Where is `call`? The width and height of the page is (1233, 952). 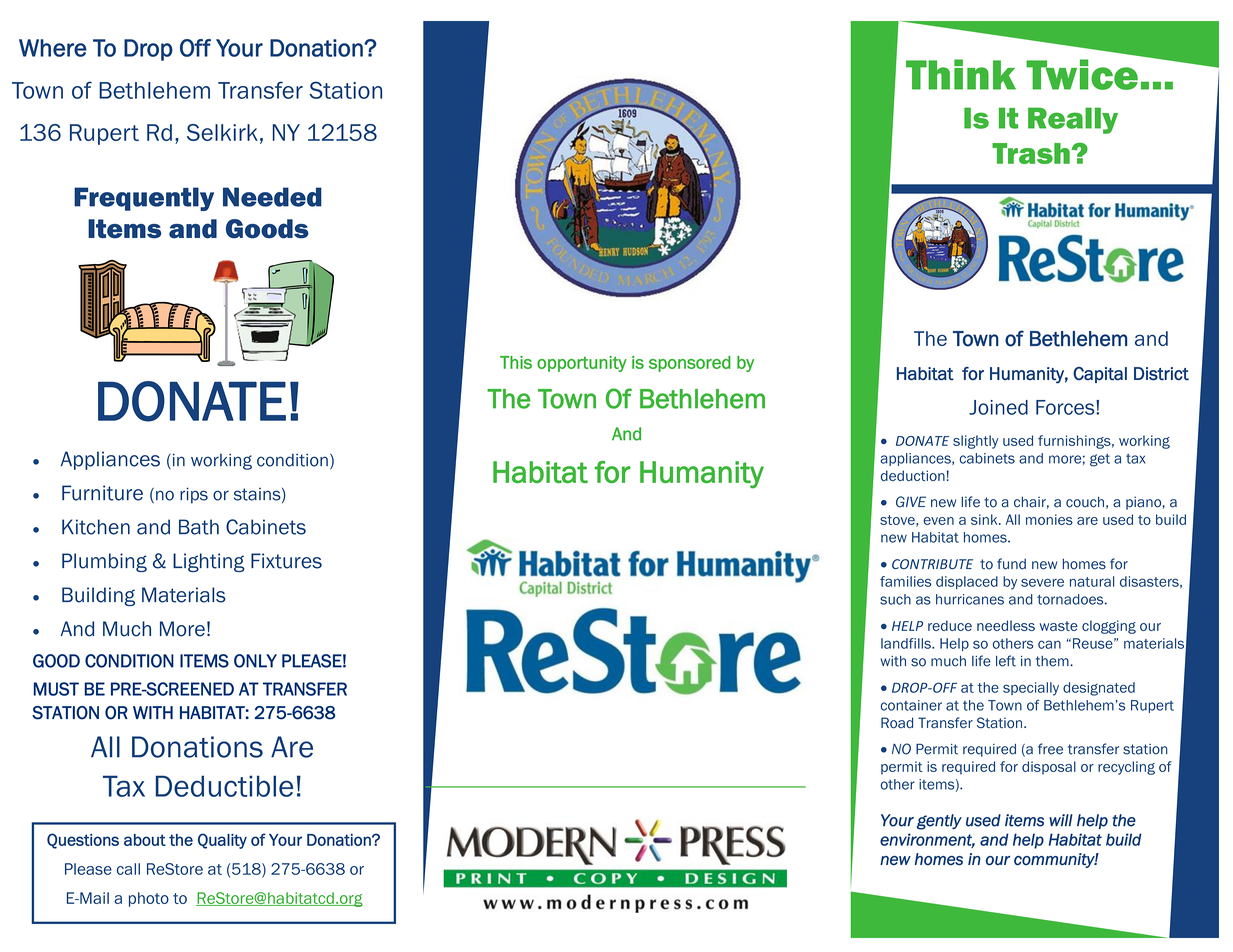 call is located at coordinates (128, 869).
